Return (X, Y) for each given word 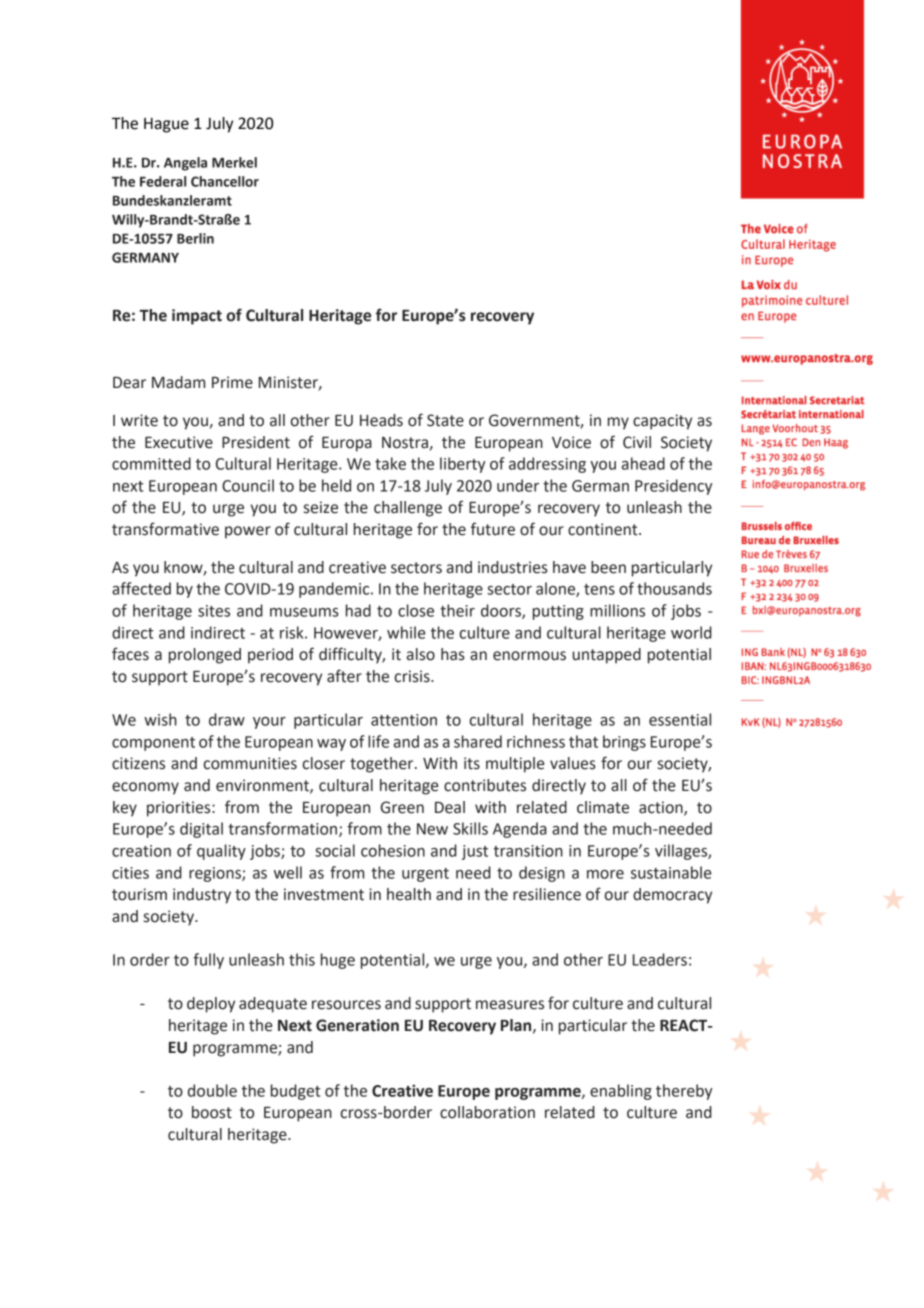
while (406, 632)
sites (214, 611)
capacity (662, 422)
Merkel (234, 162)
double (212, 1090)
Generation (357, 1025)
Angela (185, 164)
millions (617, 610)
